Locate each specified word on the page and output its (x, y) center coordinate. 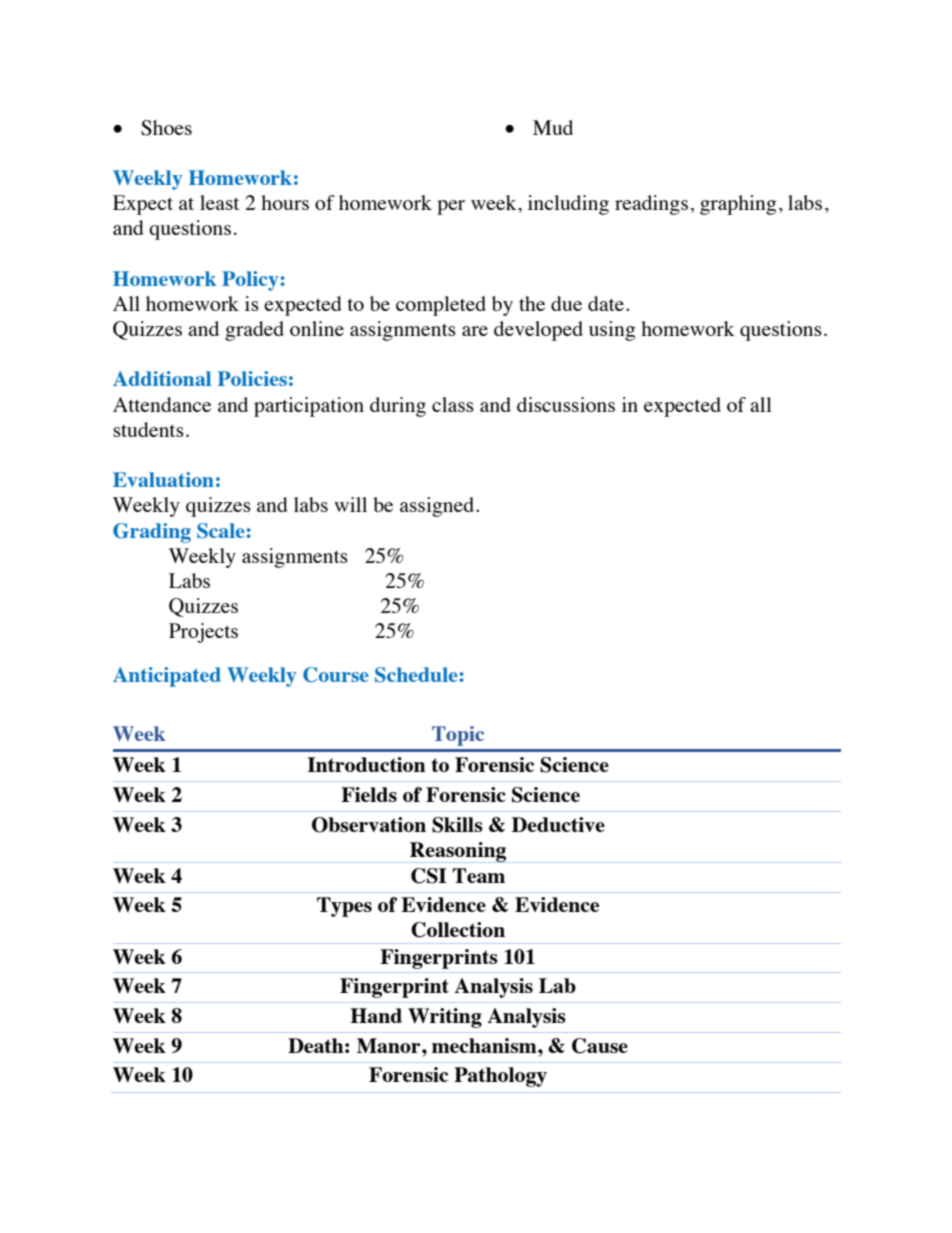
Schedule (416, 675)
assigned (438, 507)
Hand (376, 1015)
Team (478, 875)
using (612, 331)
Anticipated (167, 677)
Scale (221, 531)
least (219, 202)
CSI (429, 876)
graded (254, 331)
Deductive (558, 824)
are (475, 331)
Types (344, 907)
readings (651, 205)
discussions (566, 404)
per (451, 207)
